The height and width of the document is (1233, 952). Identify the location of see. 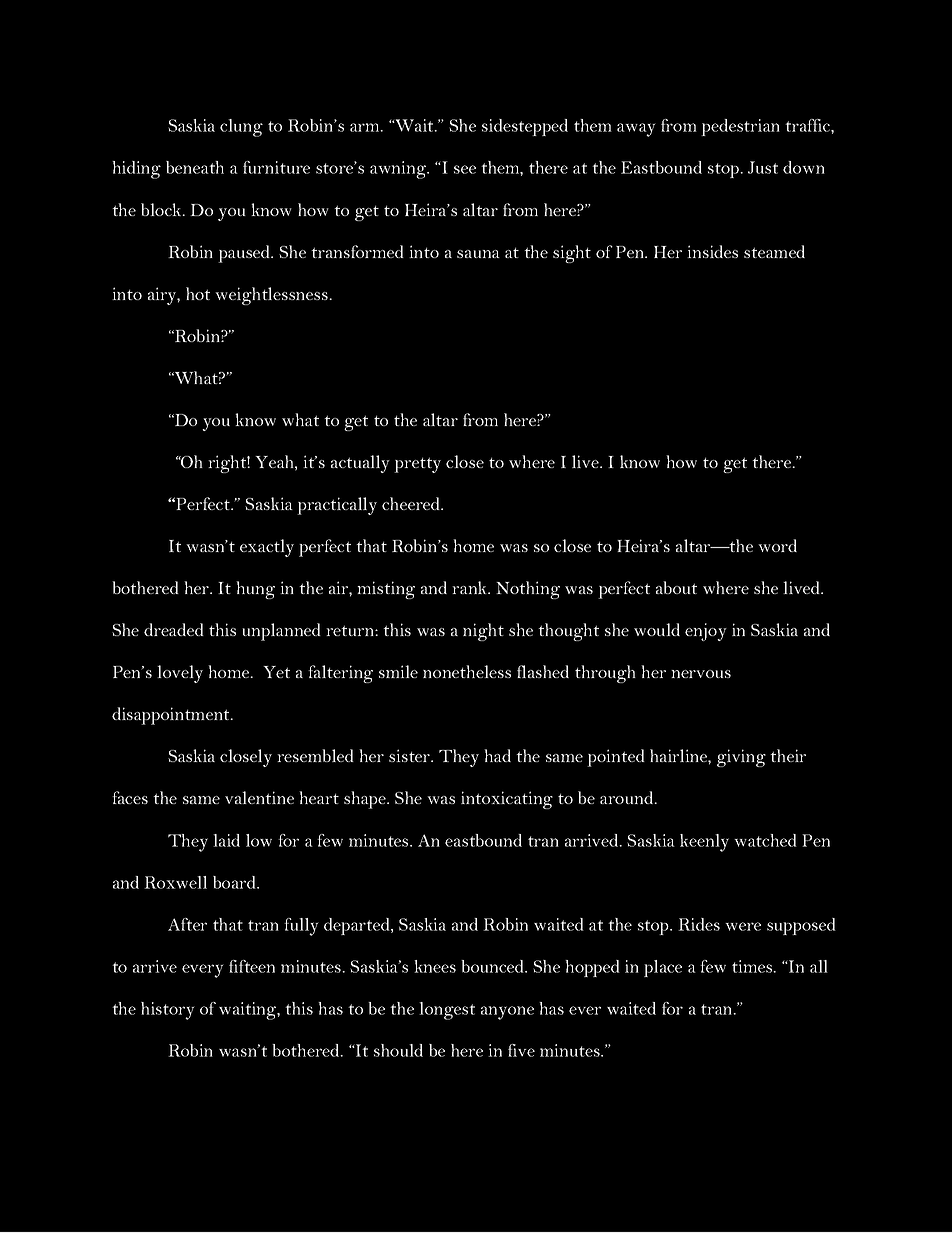
(465, 169).
